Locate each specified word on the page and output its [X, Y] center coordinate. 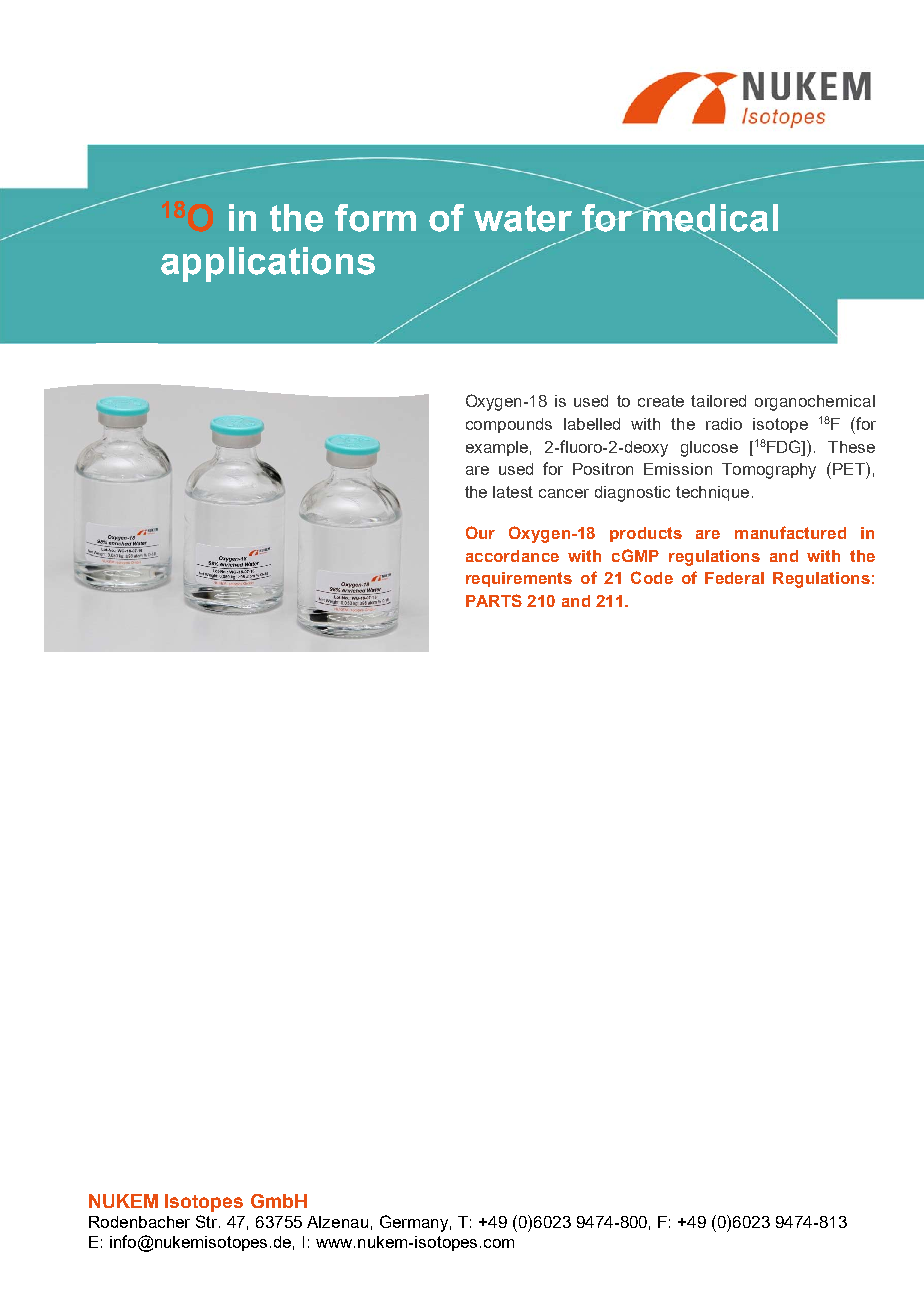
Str [208, 1221]
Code [652, 577]
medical [710, 218]
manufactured [790, 532]
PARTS [494, 600]
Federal [734, 578]
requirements [519, 579]
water [523, 218]
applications [268, 264]
